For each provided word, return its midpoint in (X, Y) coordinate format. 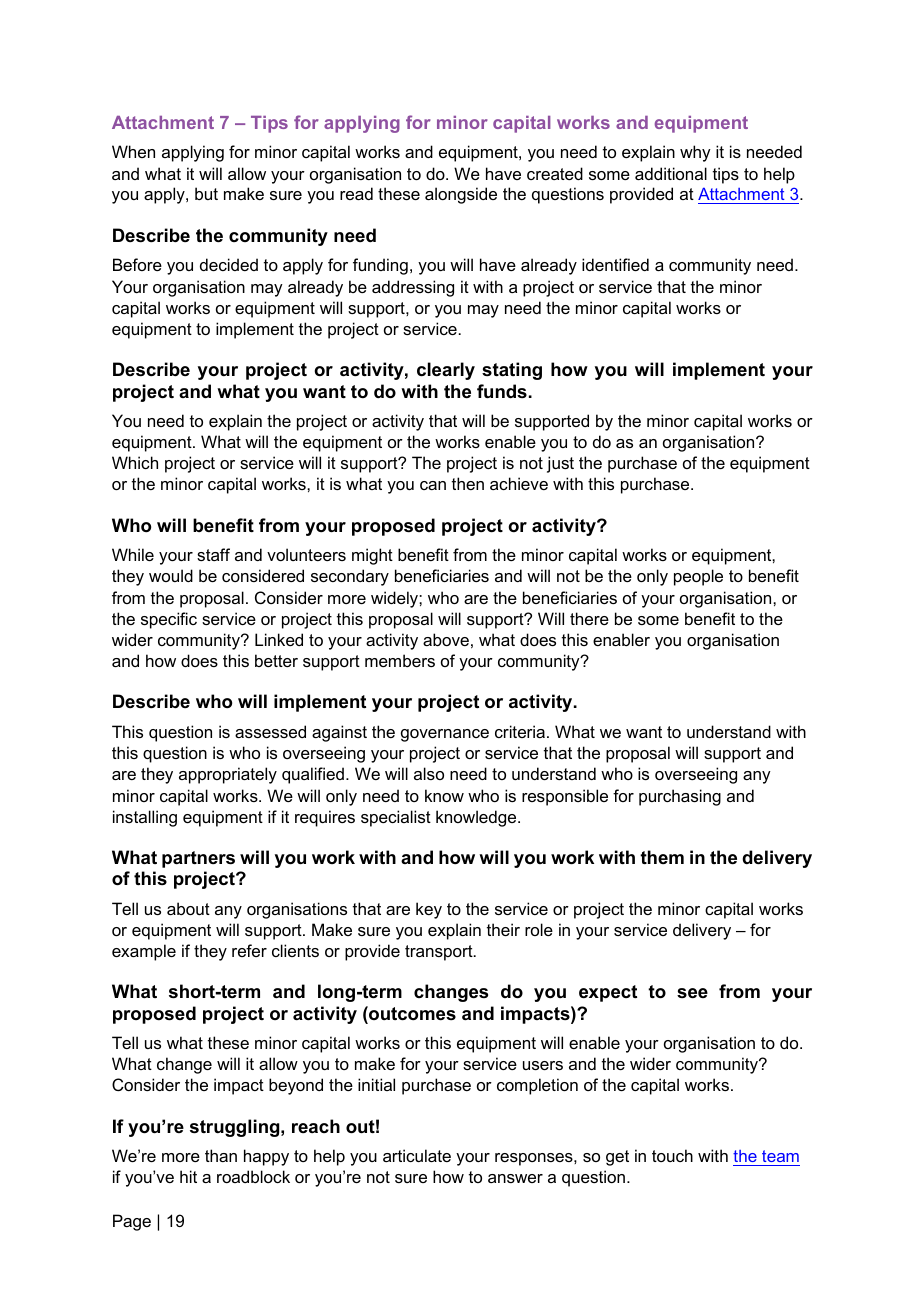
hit (188, 1176)
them (662, 857)
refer (249, 950)
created (555, 173)
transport (440, 953)
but (206, 193)
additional (671, 173)
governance (445, 735)
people (698, 577)
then (468, 483)
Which (135, 462)
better (276, 660)
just (560, 464)
